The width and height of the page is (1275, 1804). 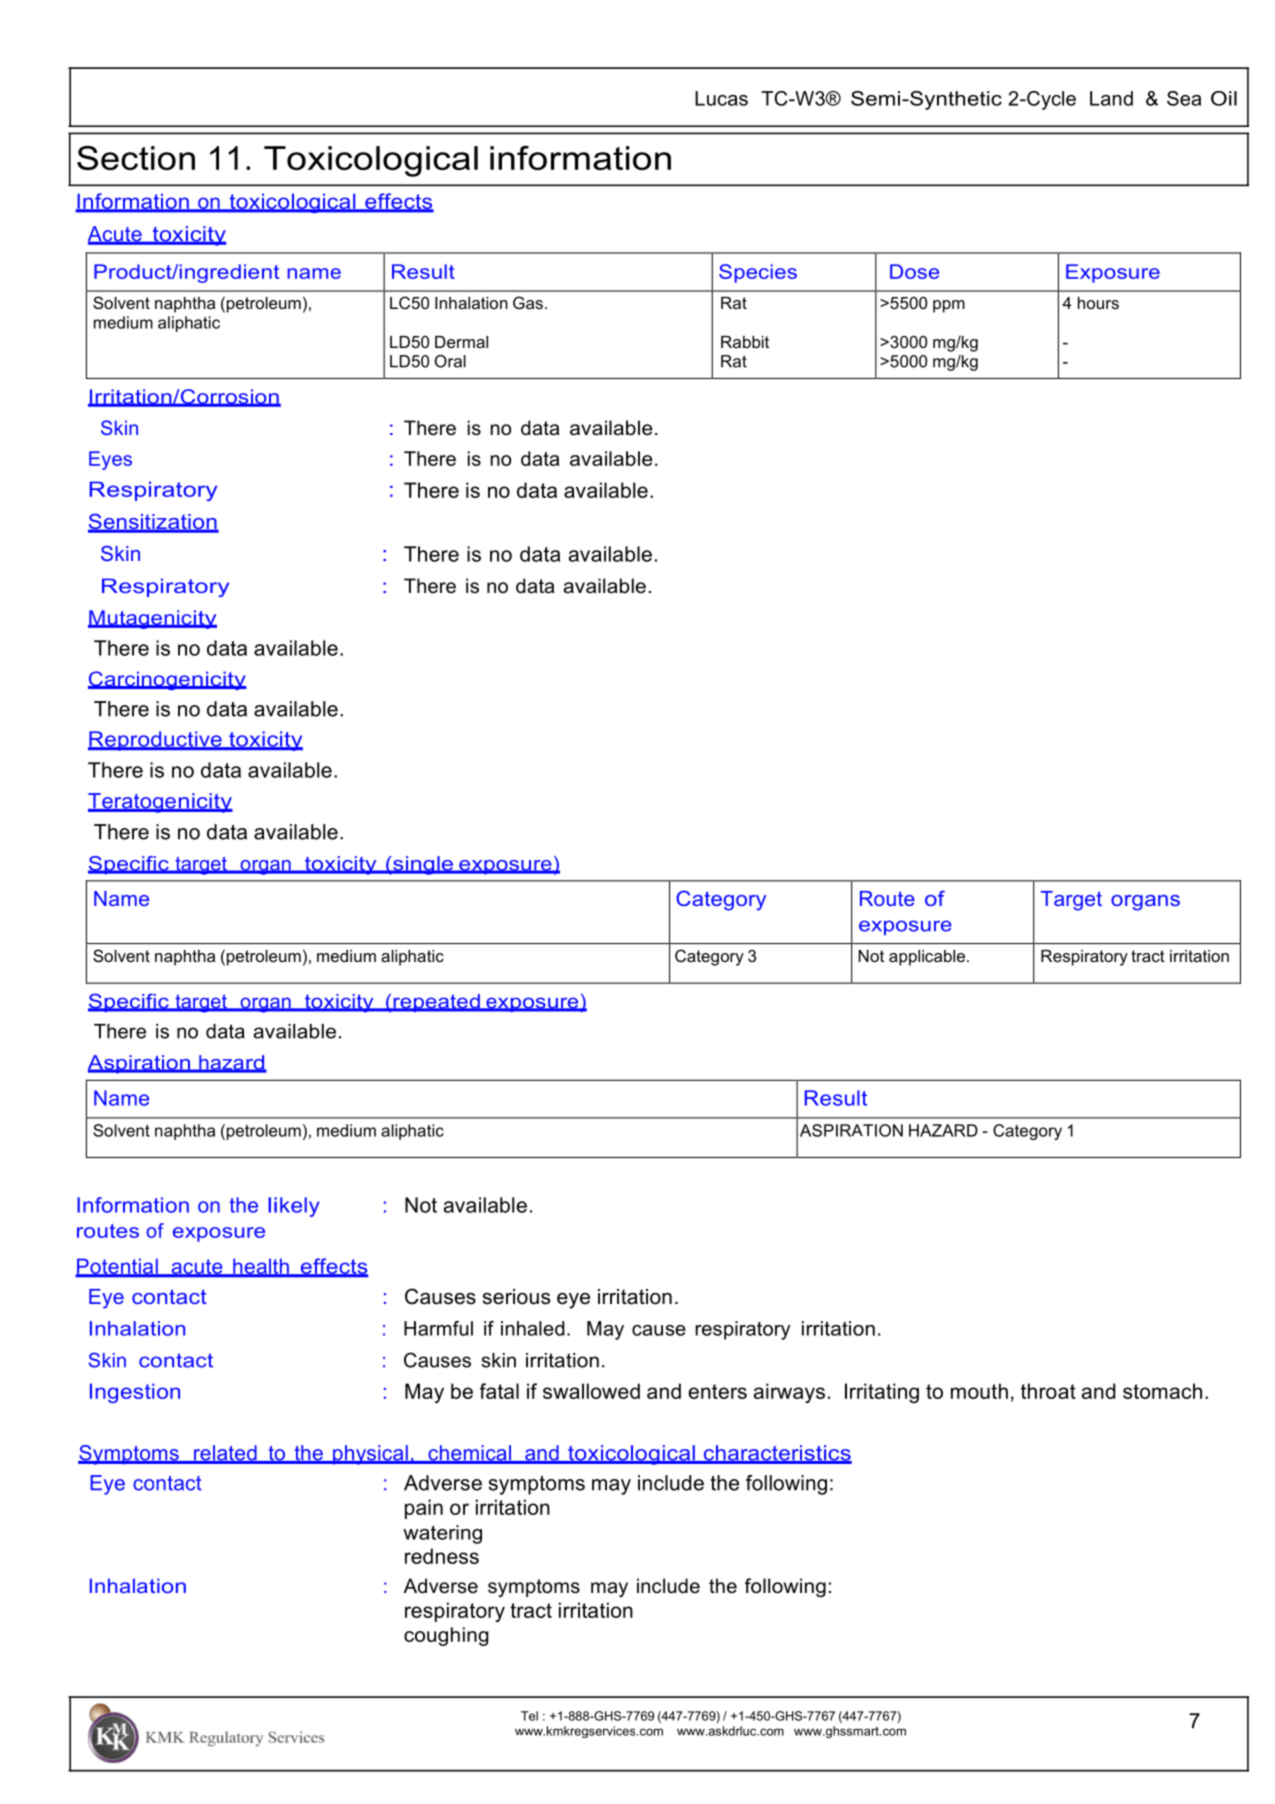 What do you see at coordinates (721, 98) in the page?
I see `Lucas` at bounding box center [721, 98].
